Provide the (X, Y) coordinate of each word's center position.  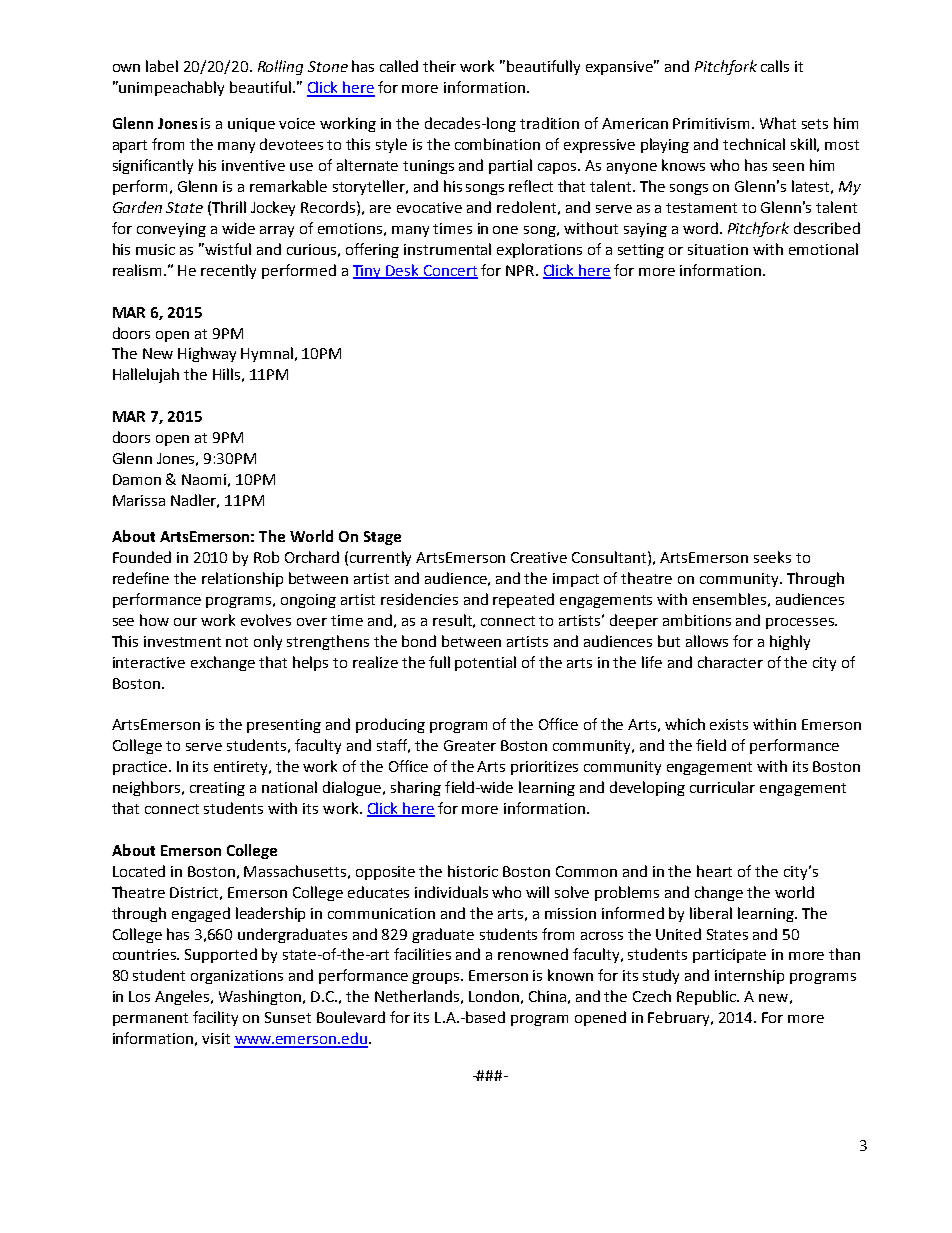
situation (718, 249)
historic (473, 871)
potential (485, 663)
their (439, 66)
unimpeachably (171, 88)
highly (790, 642)
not (237, 642)
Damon (137, 479)
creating (217, 789)
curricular (722, 787)
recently (228, 271)
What (778, 123)
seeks (772, 557)
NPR (520, 270)
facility (215, 1018)
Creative (539, 557)
